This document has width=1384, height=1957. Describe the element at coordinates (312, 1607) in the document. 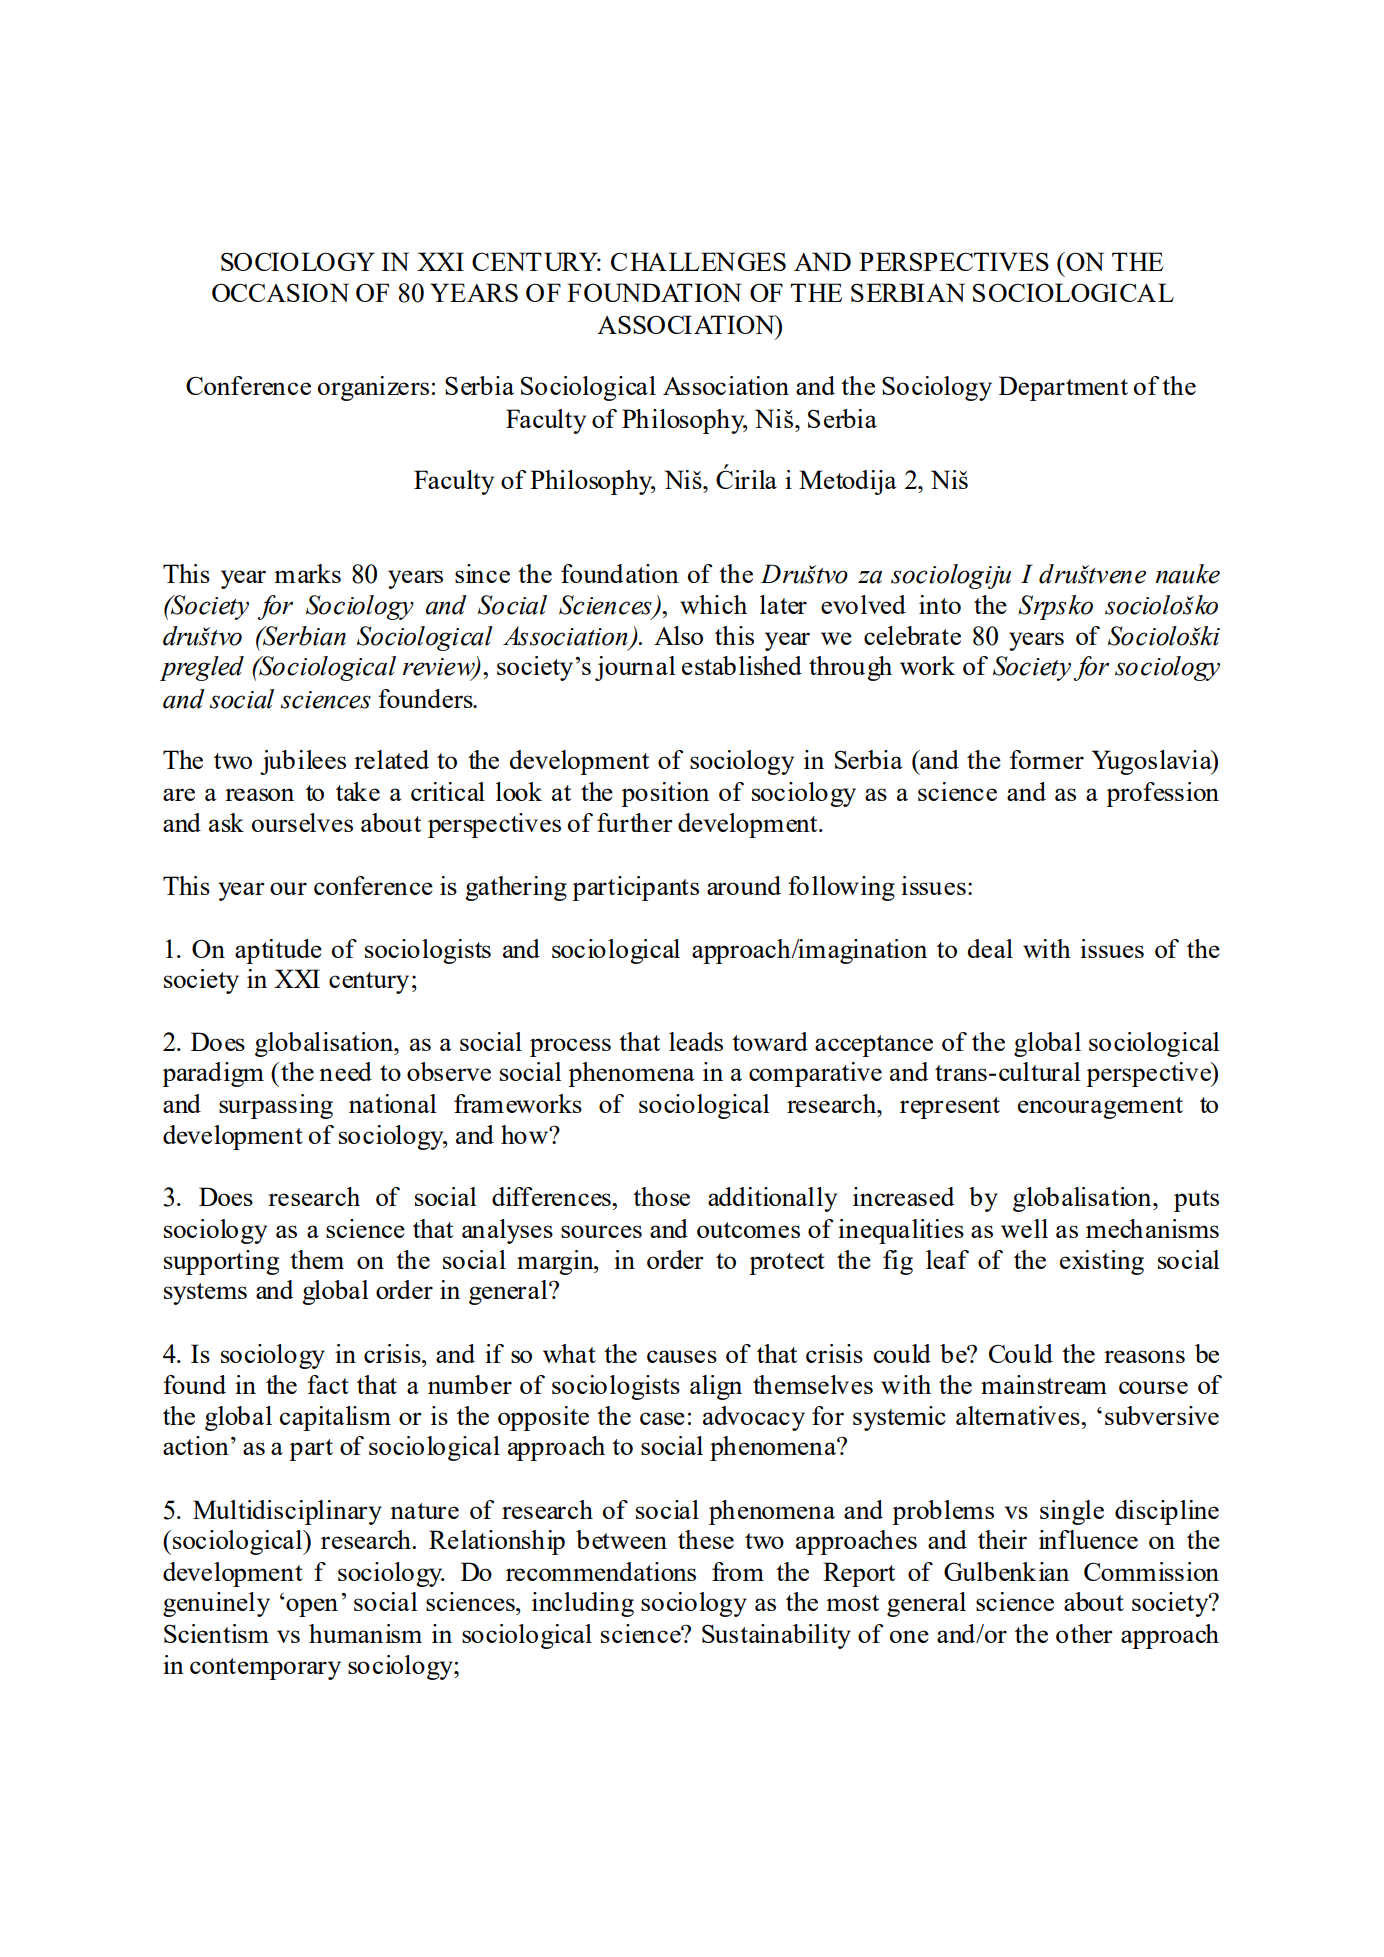

I see `open` at that location.
